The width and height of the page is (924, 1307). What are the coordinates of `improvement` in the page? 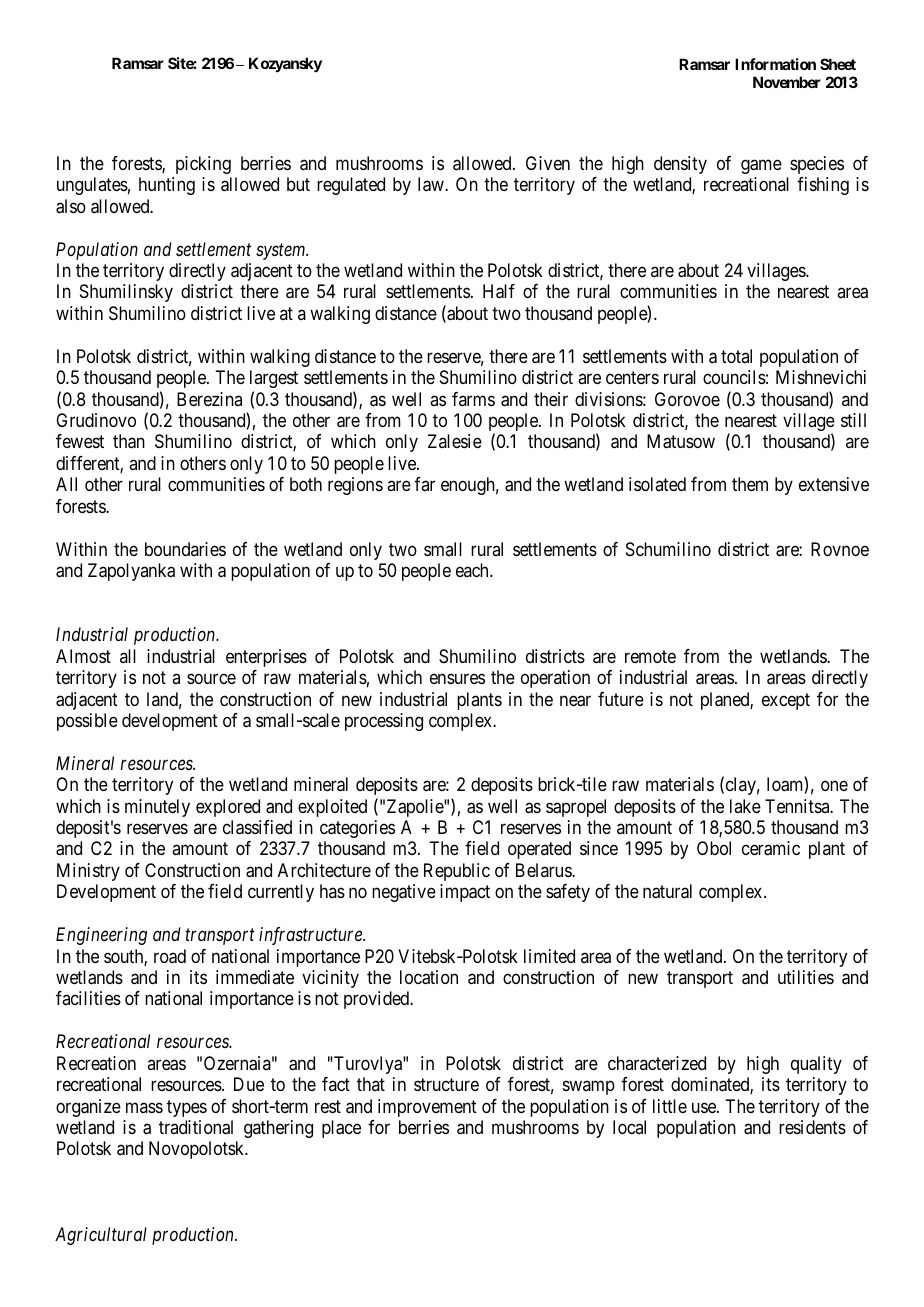 It's located at (427, 1108).
